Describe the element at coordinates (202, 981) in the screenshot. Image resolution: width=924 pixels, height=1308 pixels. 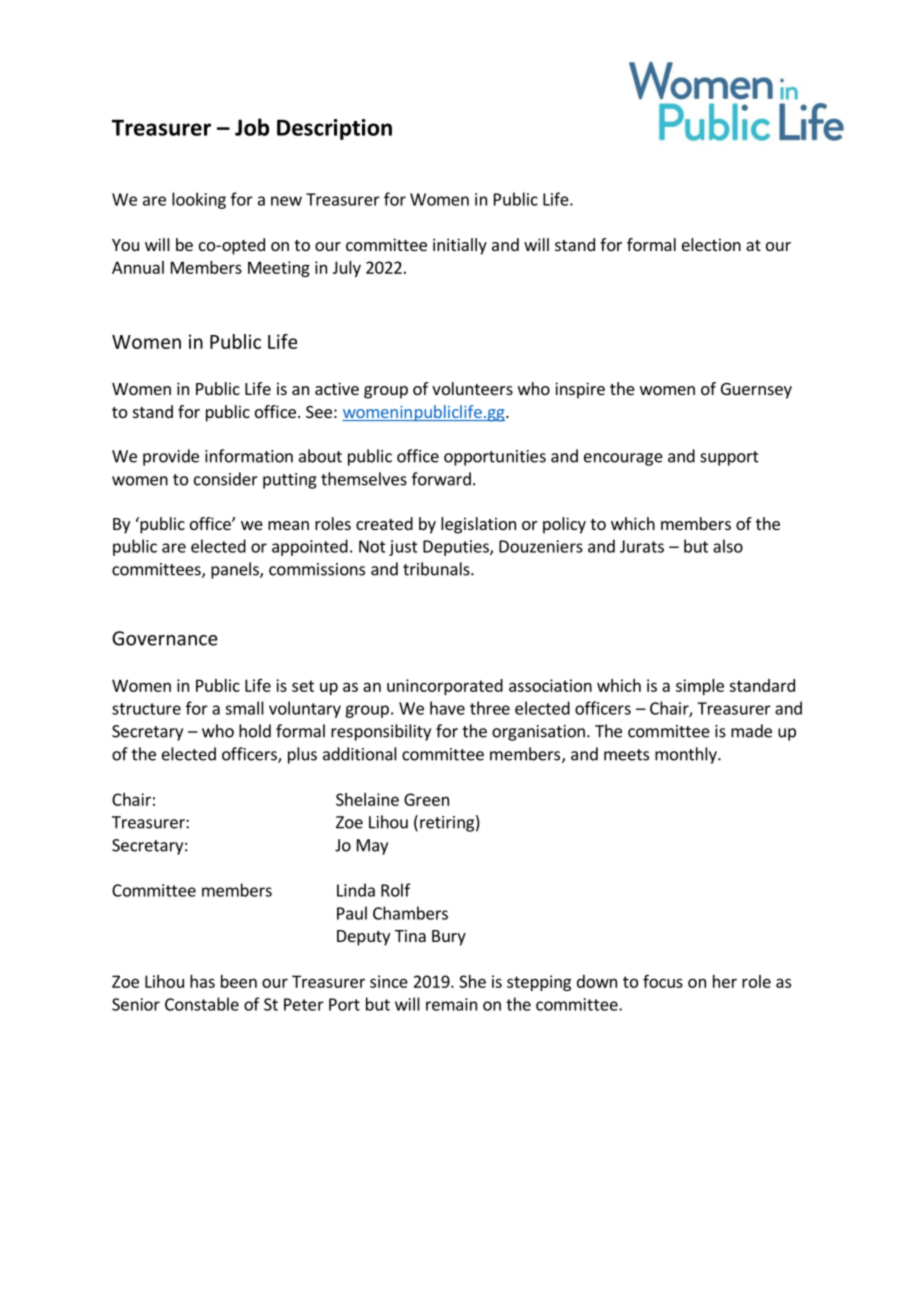
I see `has` at that location.
